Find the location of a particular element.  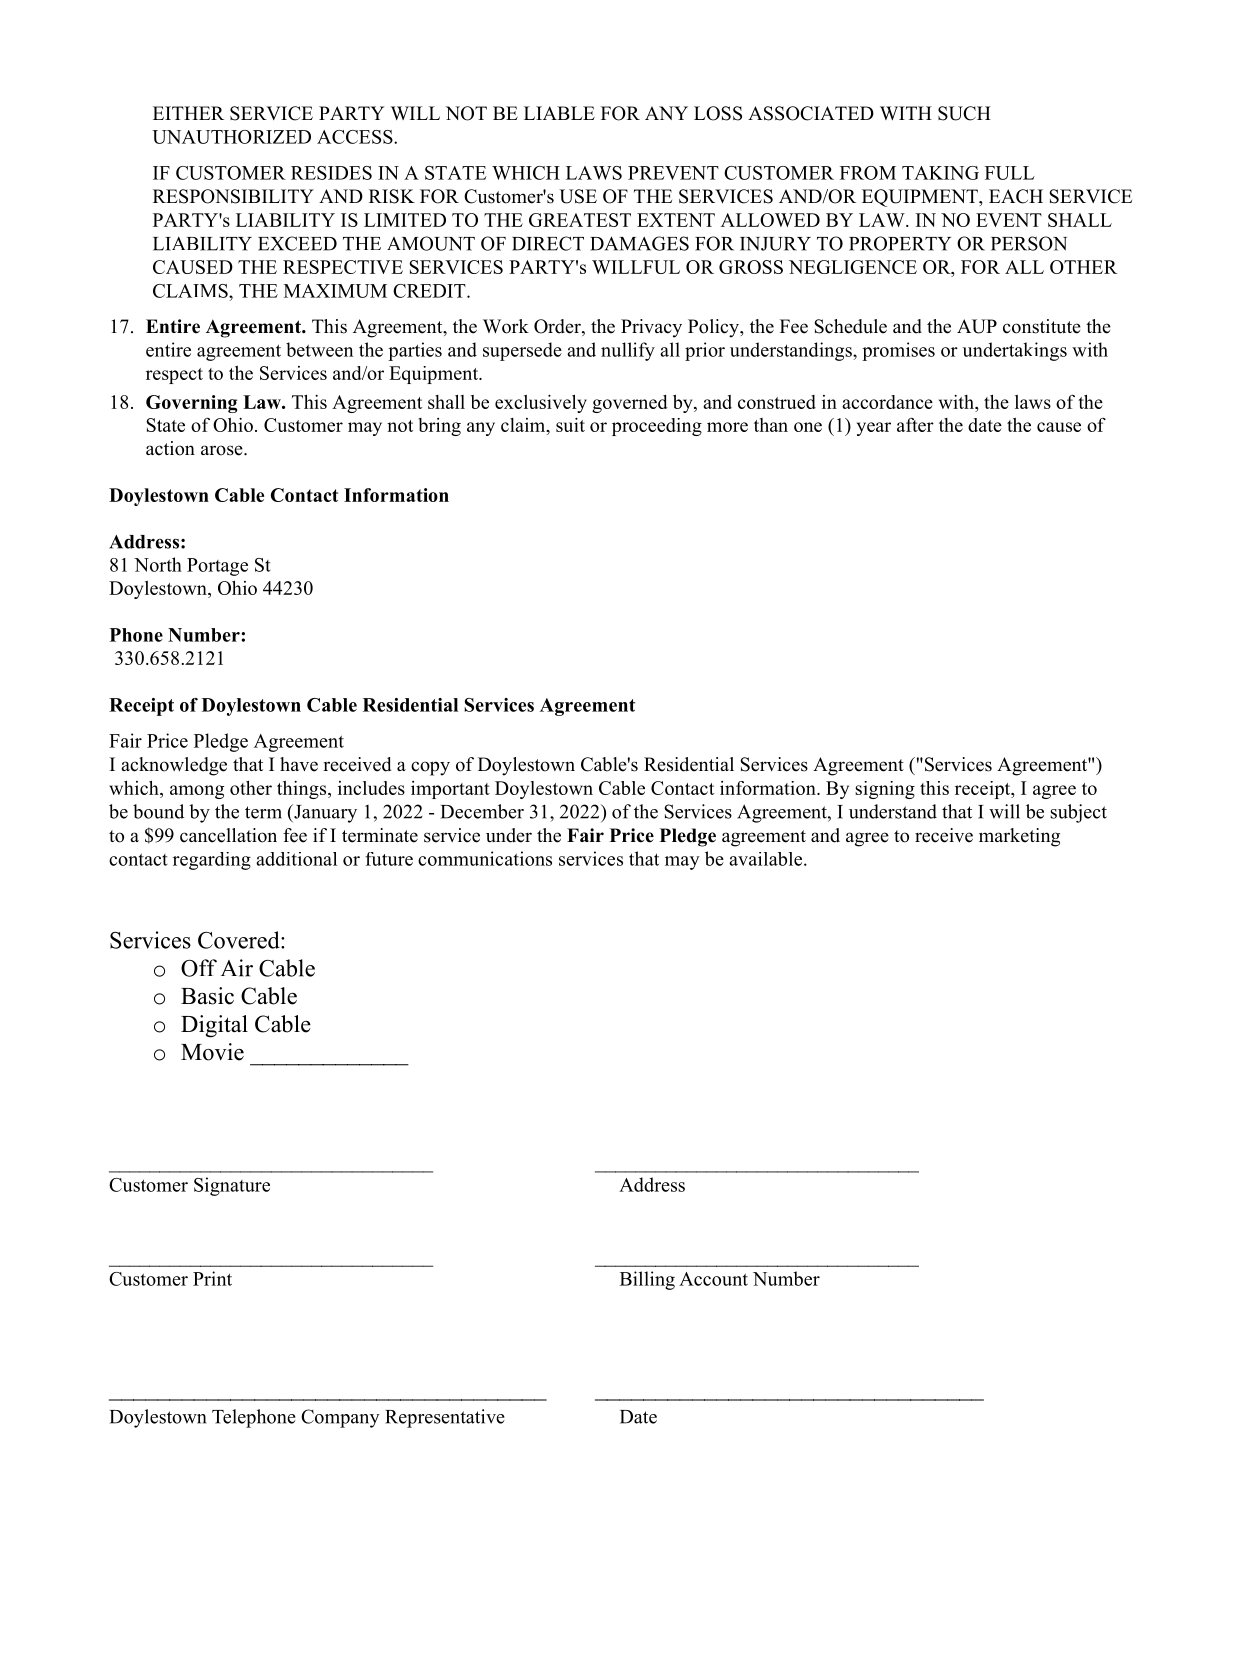

LIABLE is located at coordinates (559, 113).
